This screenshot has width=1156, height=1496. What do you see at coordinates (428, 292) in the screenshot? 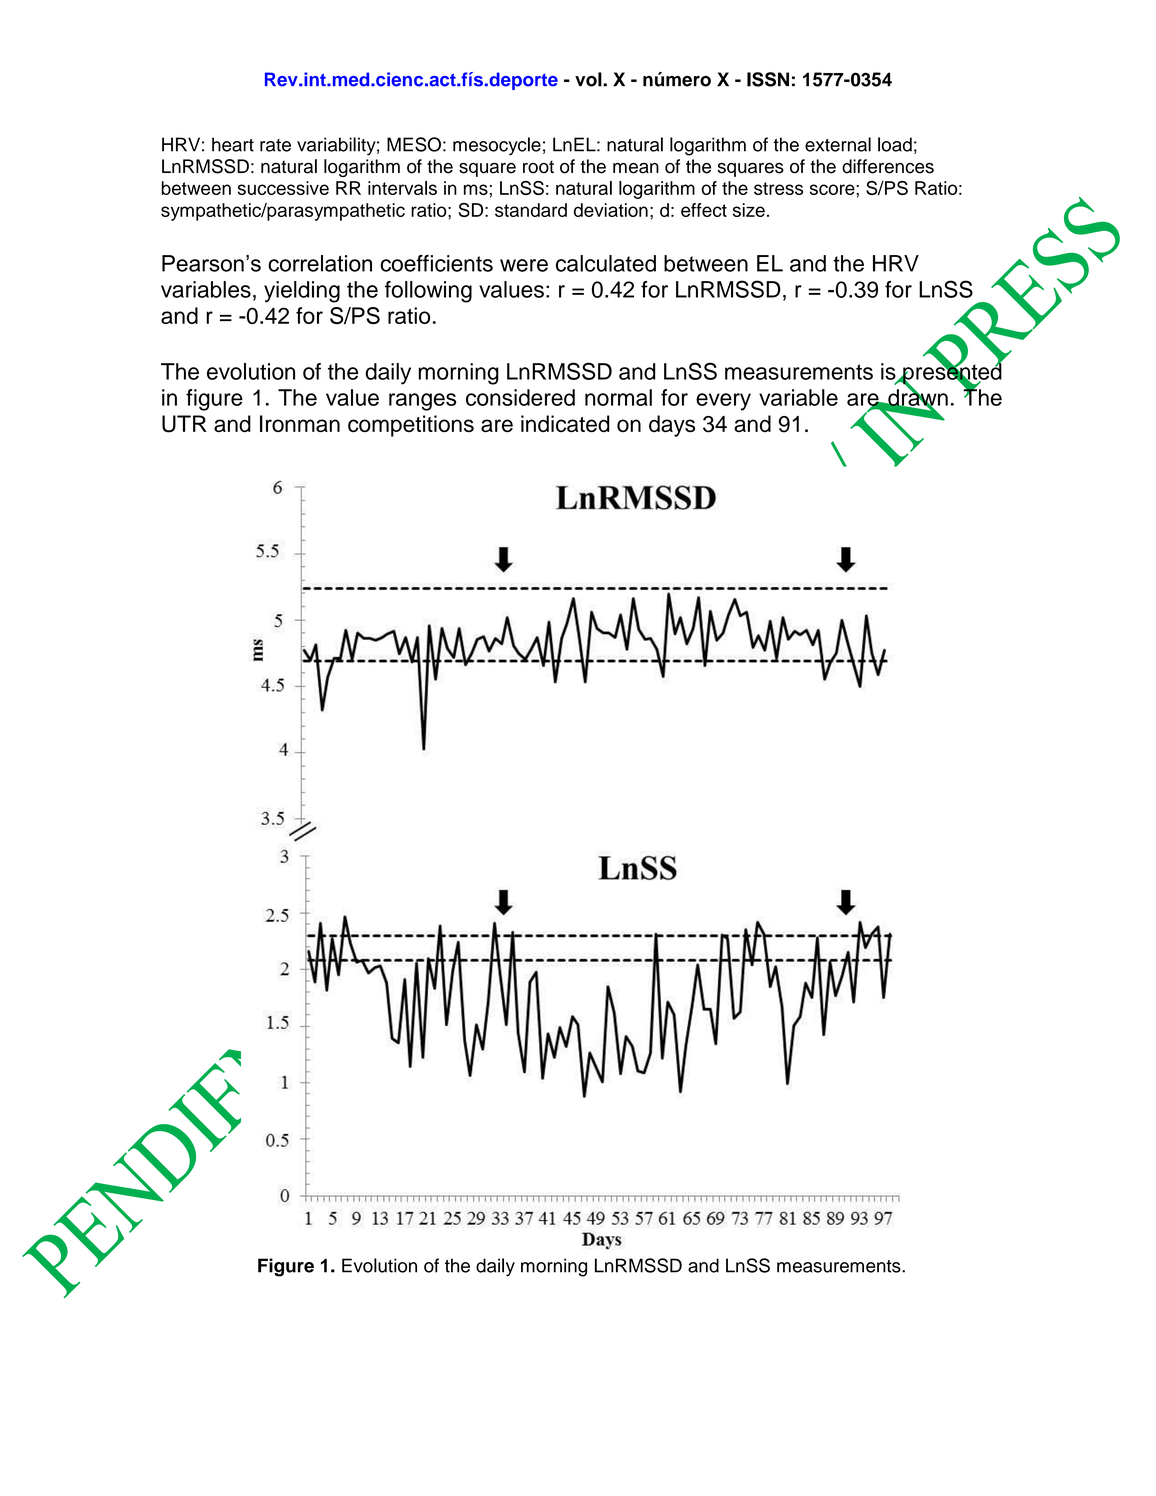
I see `following` at bounding box center [428, 292].
